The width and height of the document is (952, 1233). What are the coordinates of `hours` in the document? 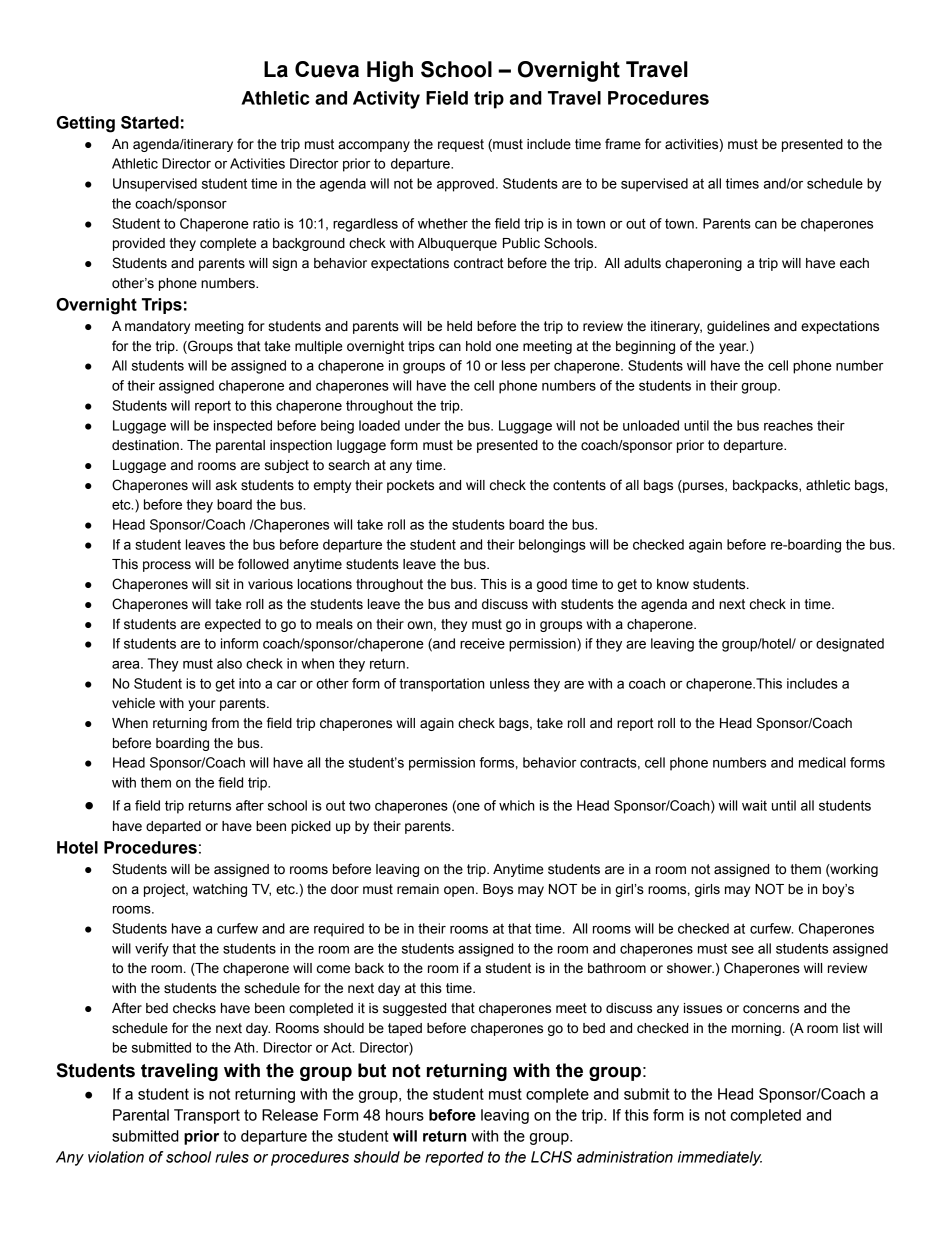 It's located at (405, 1115).
